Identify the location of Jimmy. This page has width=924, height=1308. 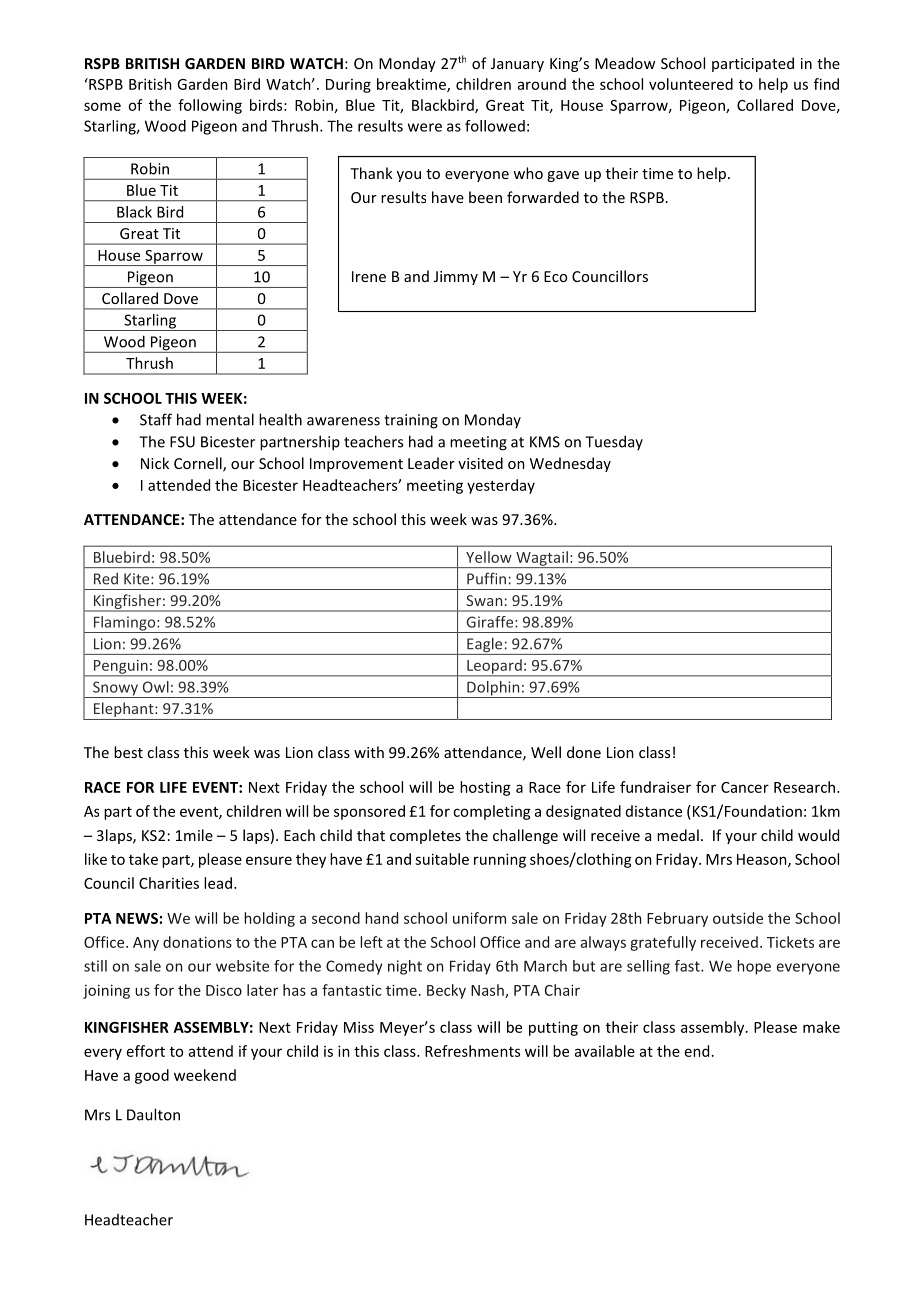
(456, 278).
